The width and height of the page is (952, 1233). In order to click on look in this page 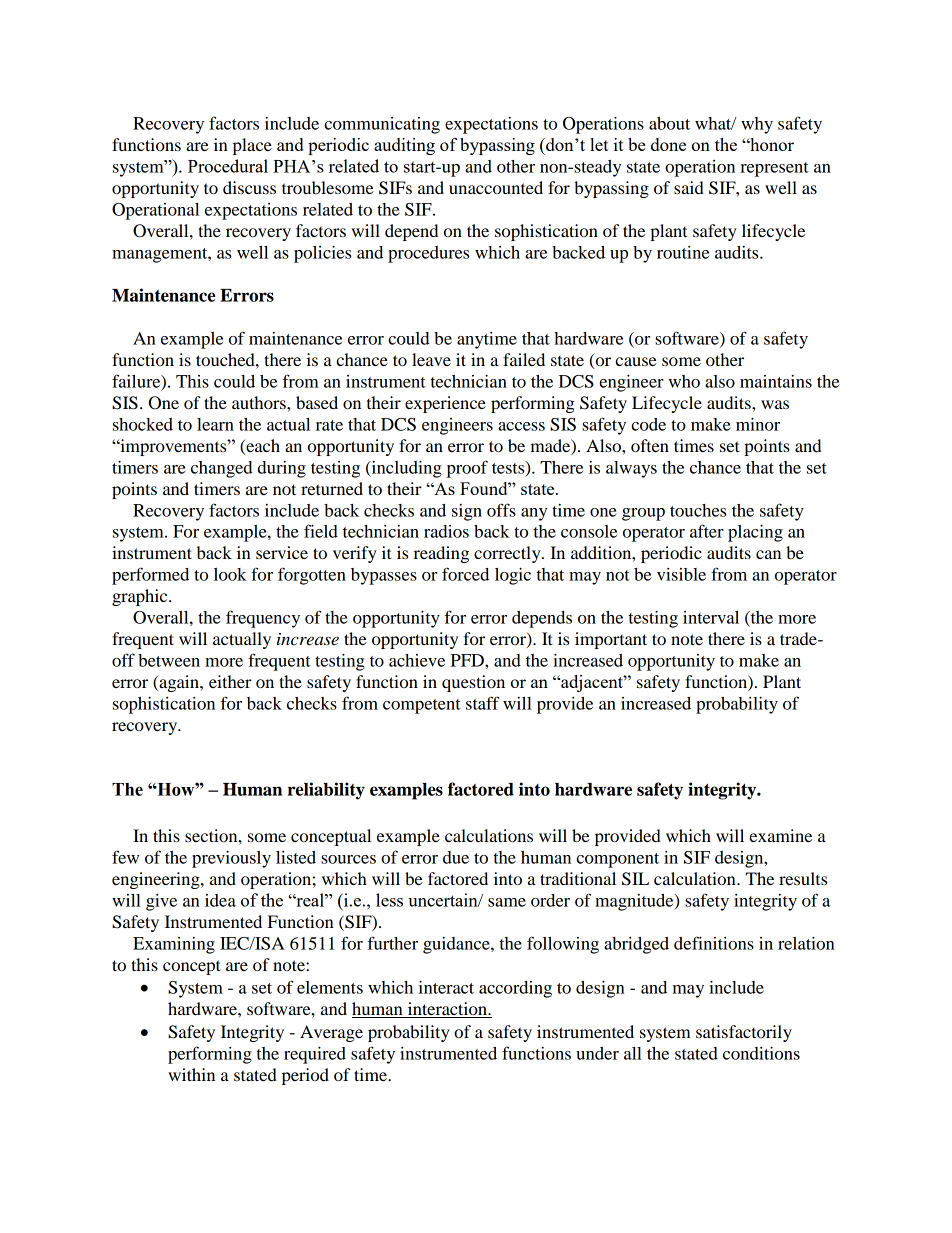, I will do `click(230, 574)`.
